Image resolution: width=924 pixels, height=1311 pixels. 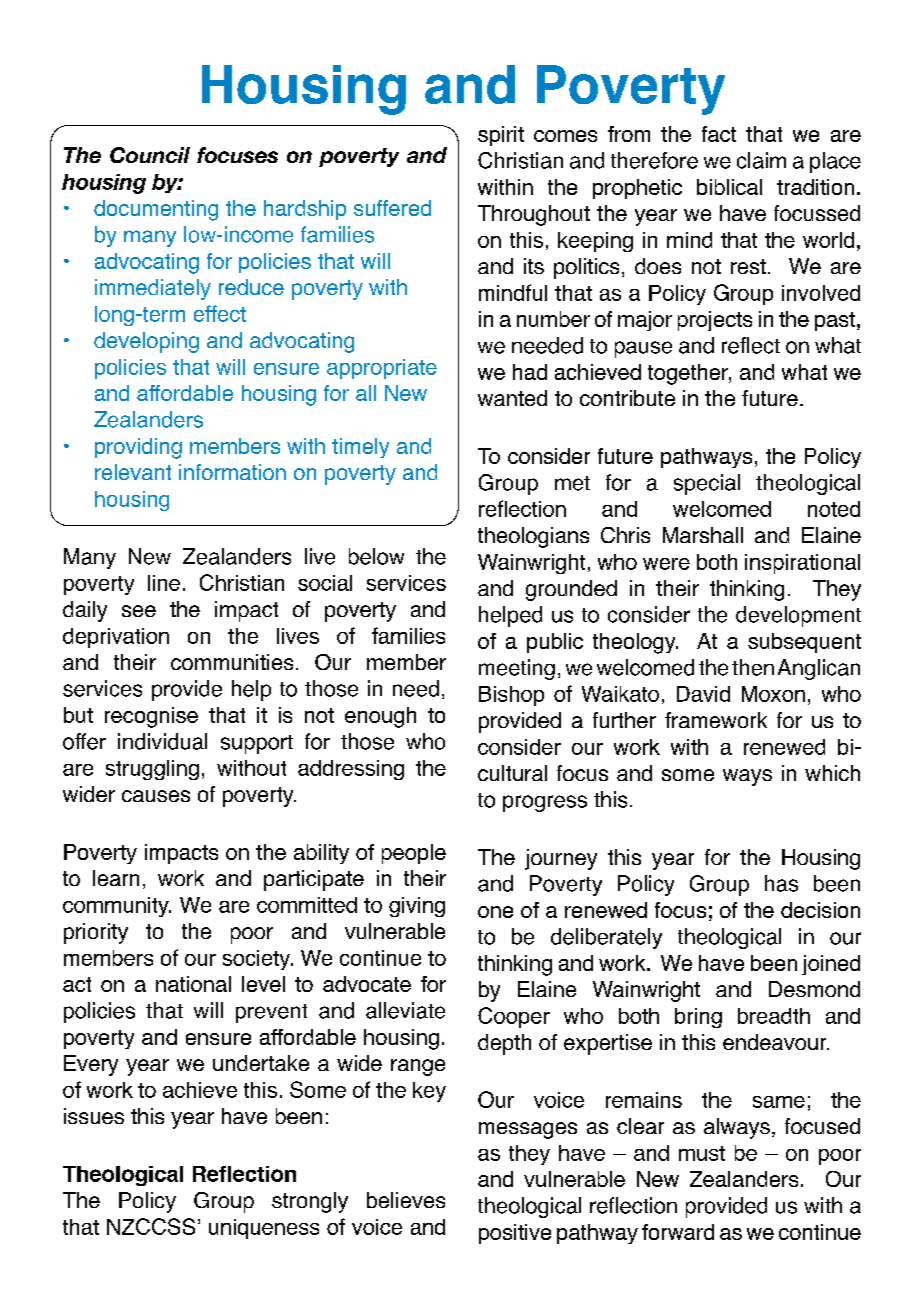 What do you see at coordinates (406, 1200) in the screenshot?
I see `believes` at bounding box center [406, 1200].
